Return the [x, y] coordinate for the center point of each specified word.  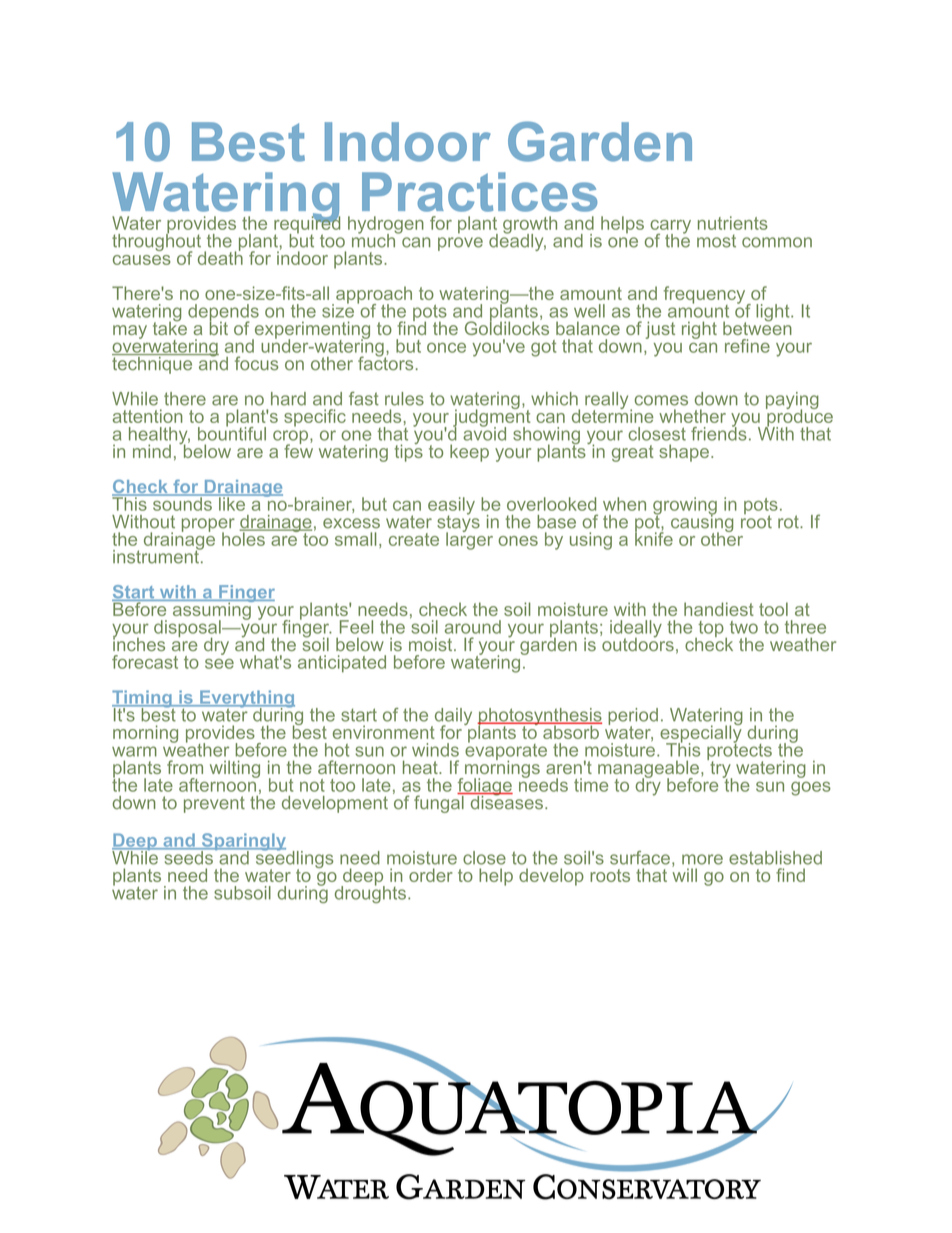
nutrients [733, 223]
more [702, 859]
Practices [479, 192]
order [431, 875]
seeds [188, 856]
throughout [156, 242]
